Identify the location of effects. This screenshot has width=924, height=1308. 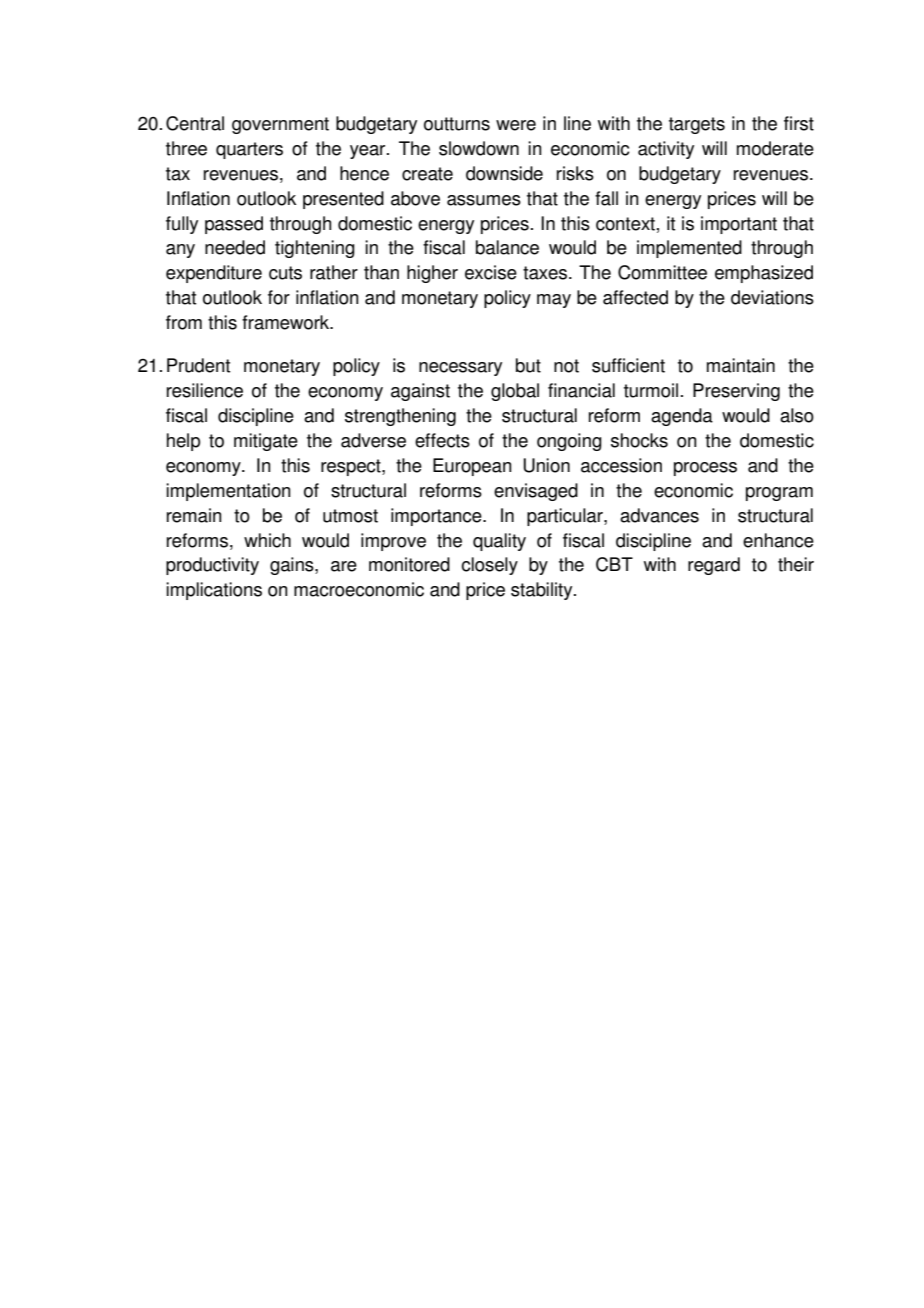
(442, 440).
